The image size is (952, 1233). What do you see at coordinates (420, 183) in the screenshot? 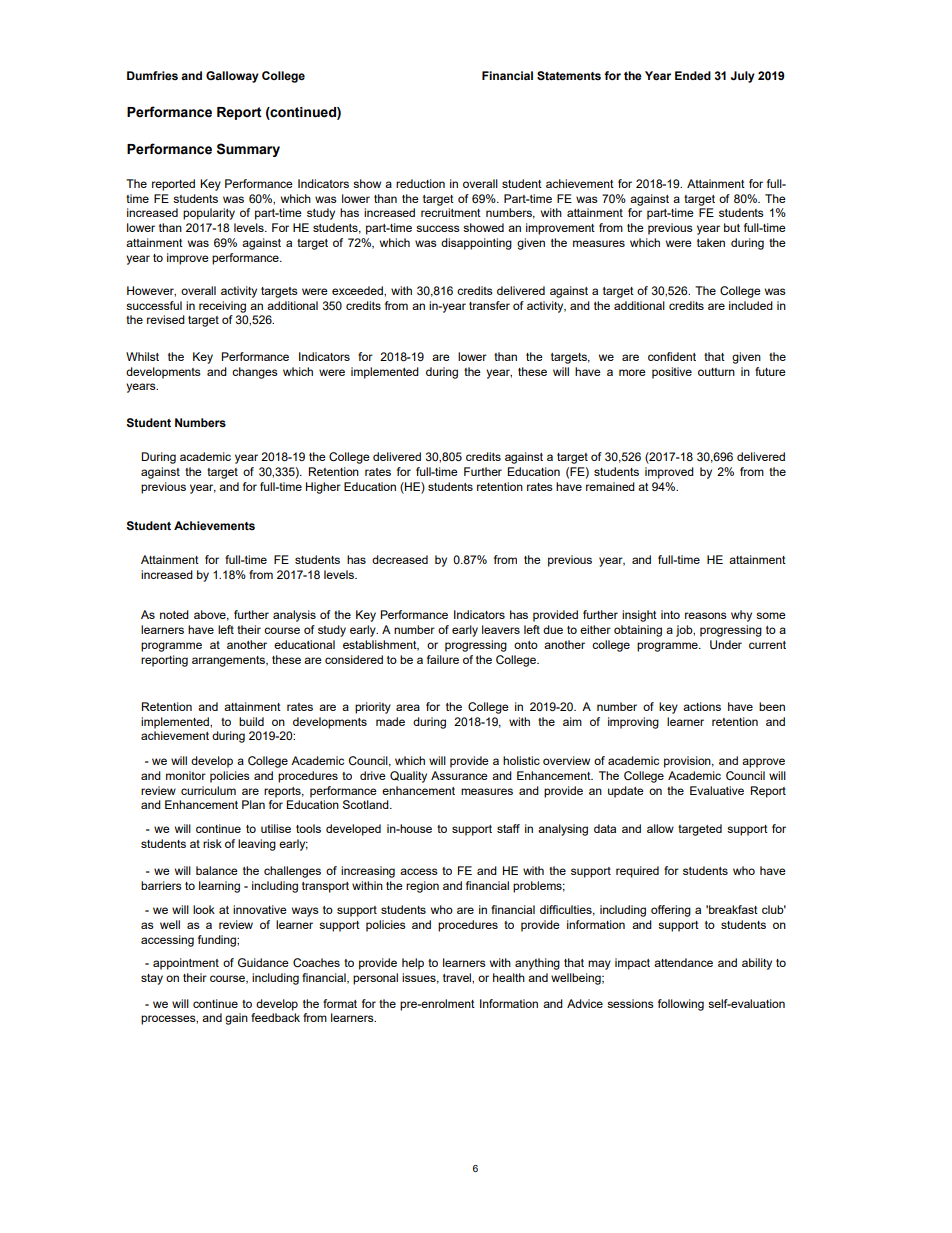
I see `reduction` at bounding box center [420, 183].
